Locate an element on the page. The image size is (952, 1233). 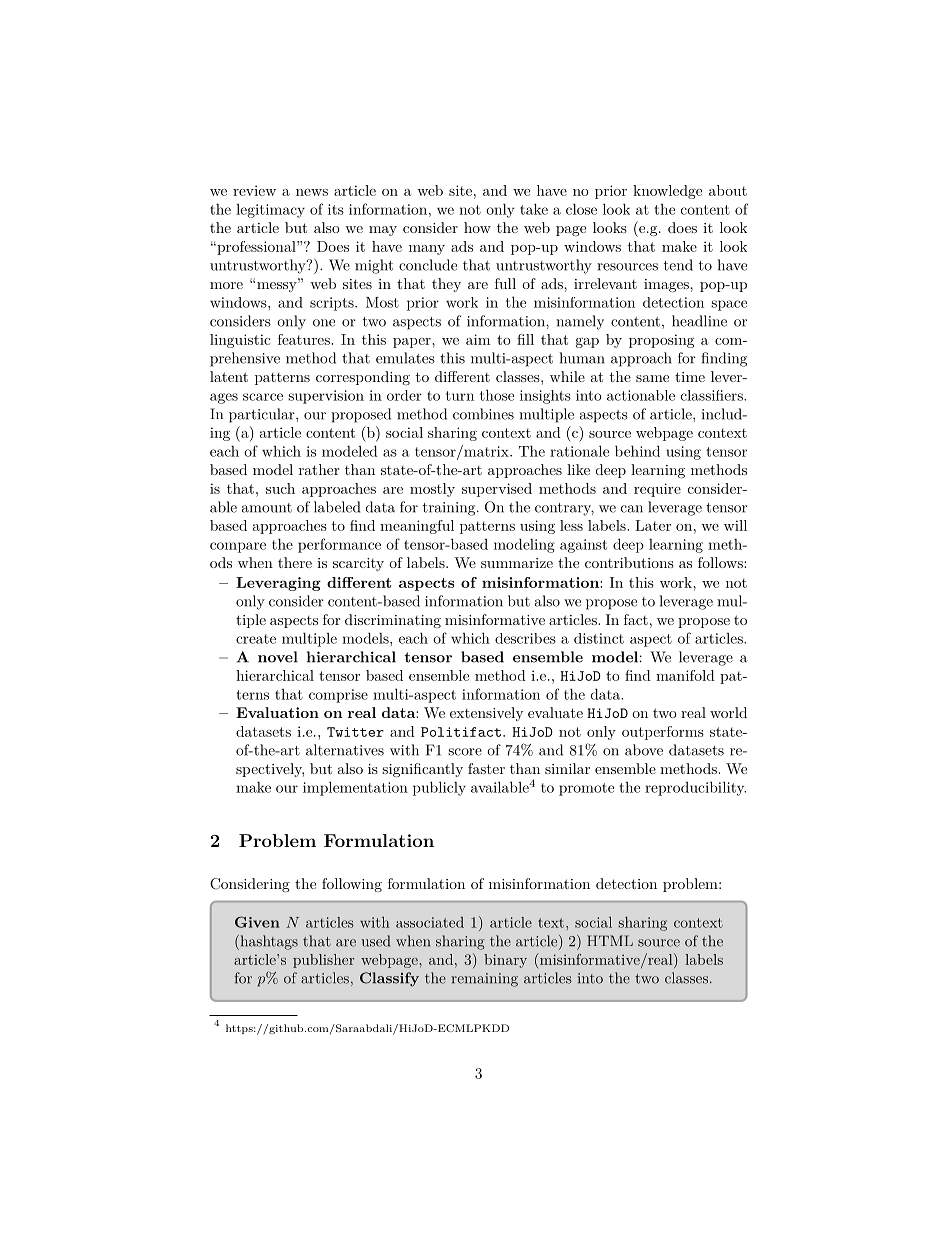
summarize is located at coordinates (517, 563).
